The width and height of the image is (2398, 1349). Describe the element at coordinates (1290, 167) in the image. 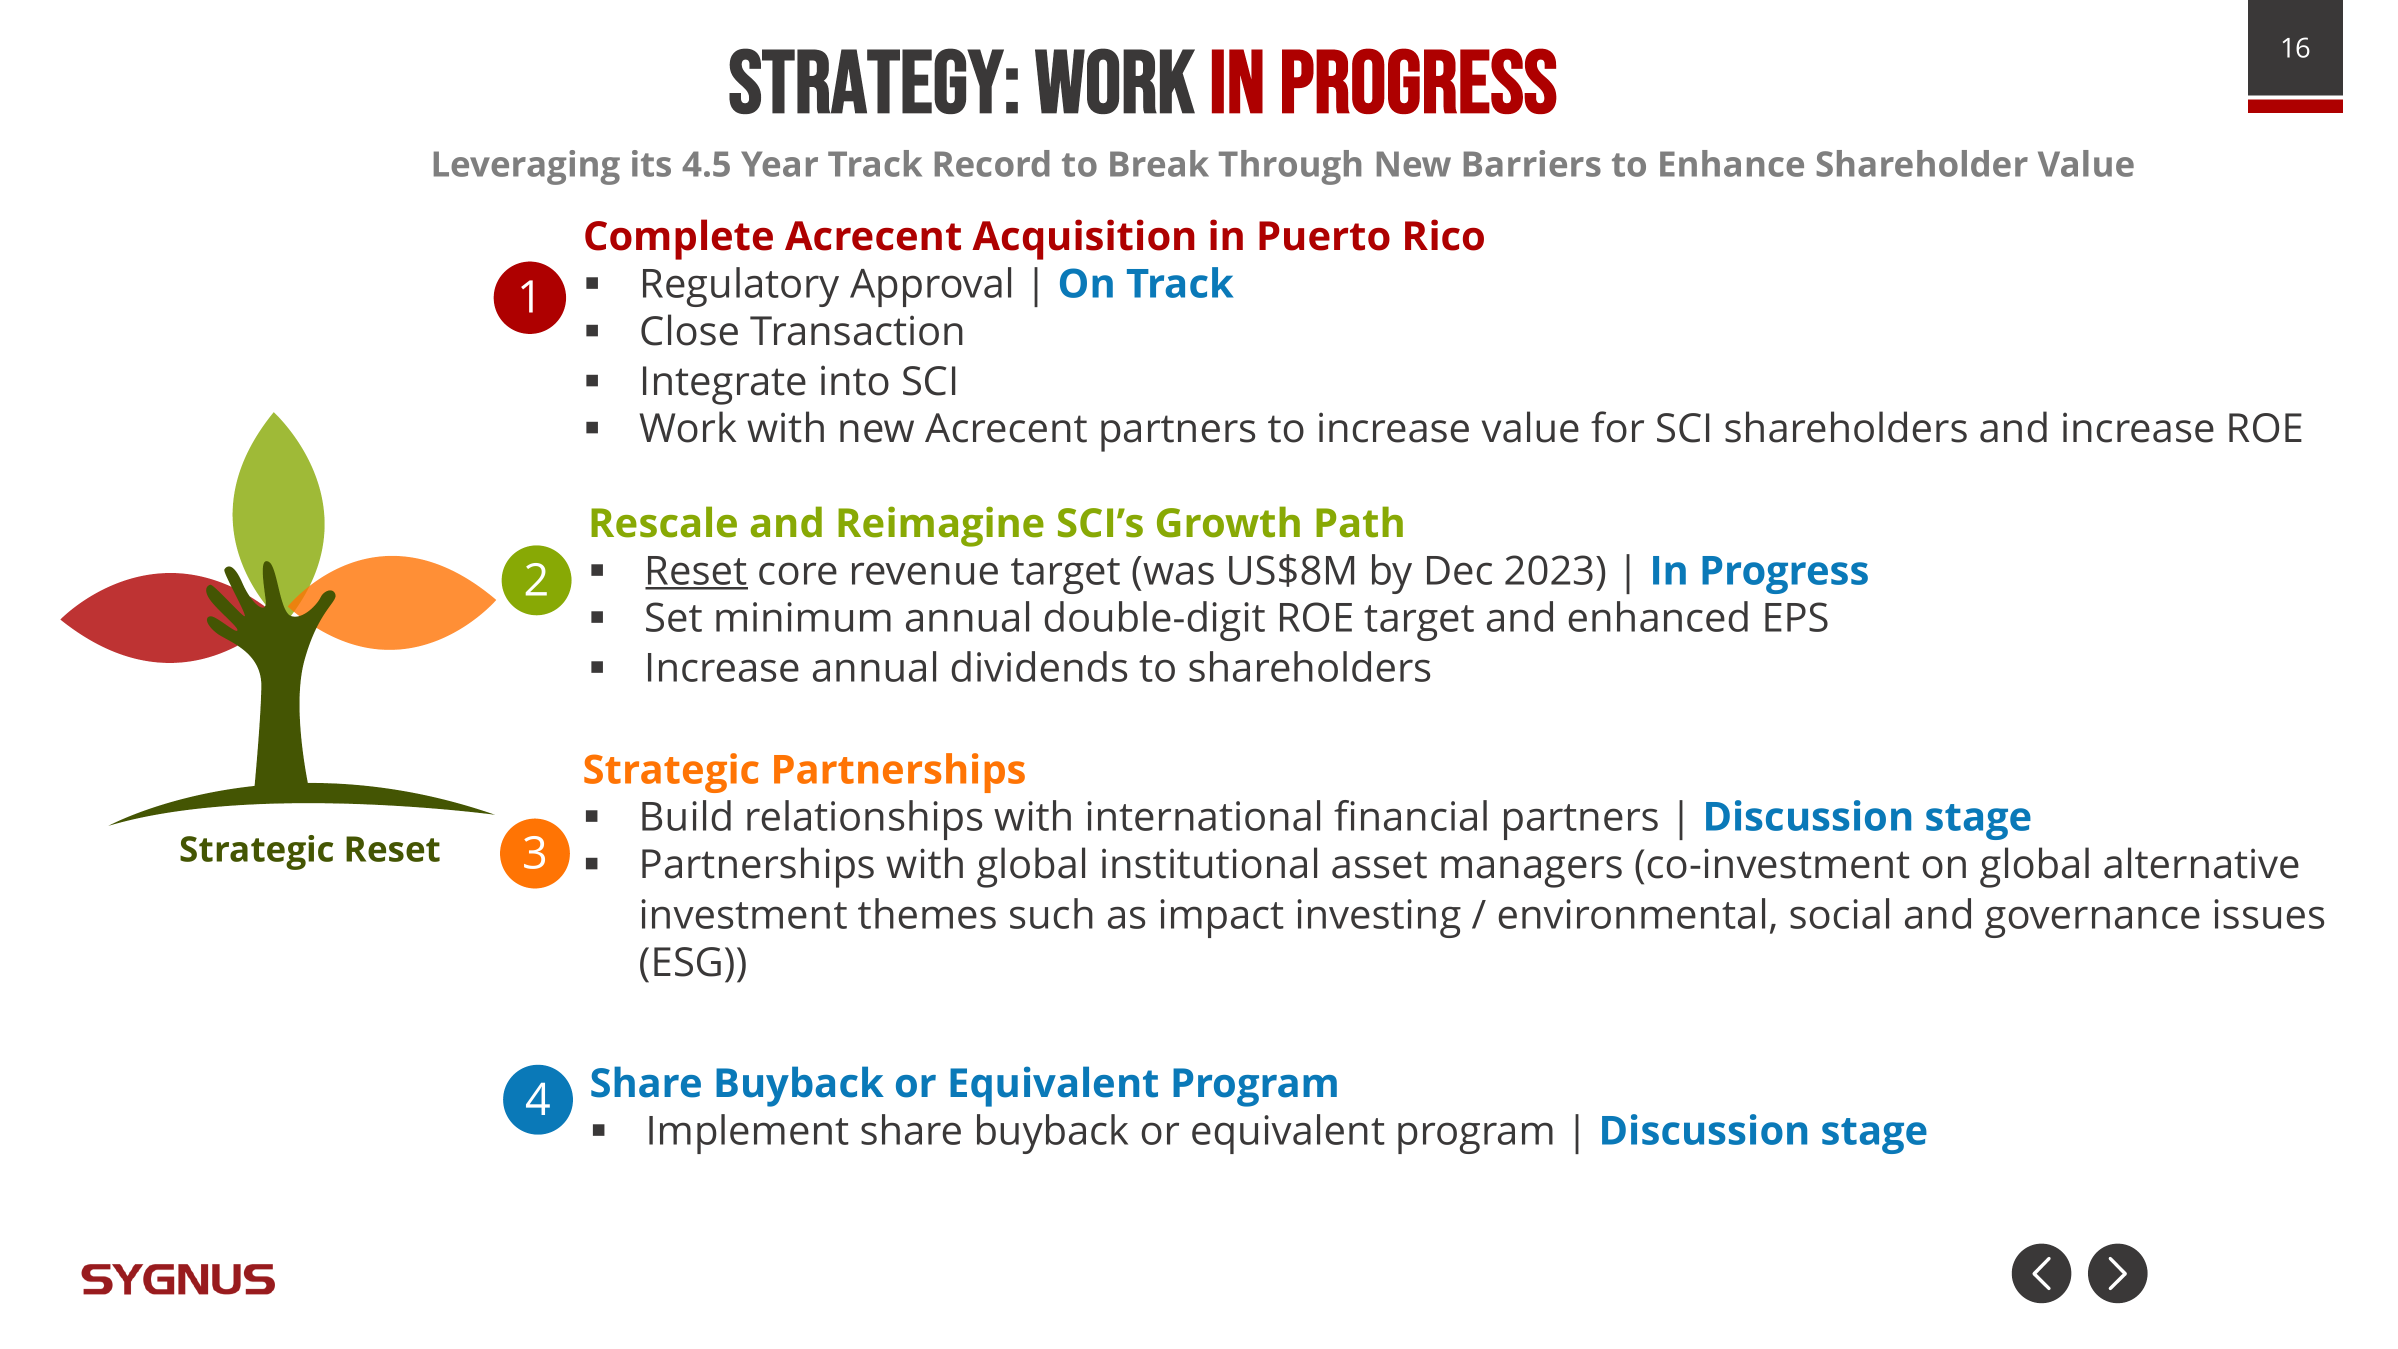

I see `Through` at that location.
